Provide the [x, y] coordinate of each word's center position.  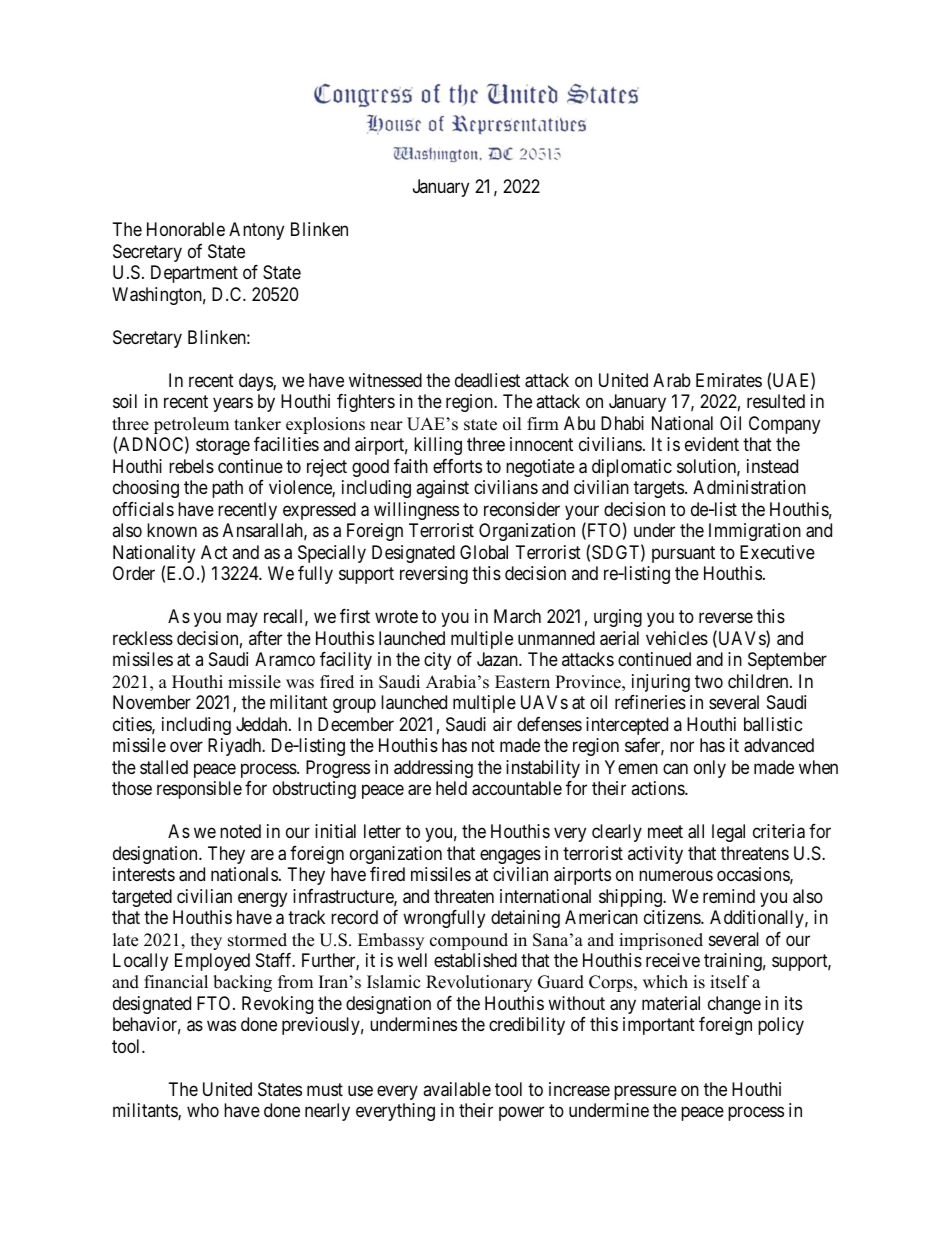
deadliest [487, 380]
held [451, 788]
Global [484, 552]
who [203, 1110]
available [457, 1089]
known [172, 530]
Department [194, 274]
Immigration [755, 532]
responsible [199, 790]
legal [728, 833]
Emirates [729, 380]
